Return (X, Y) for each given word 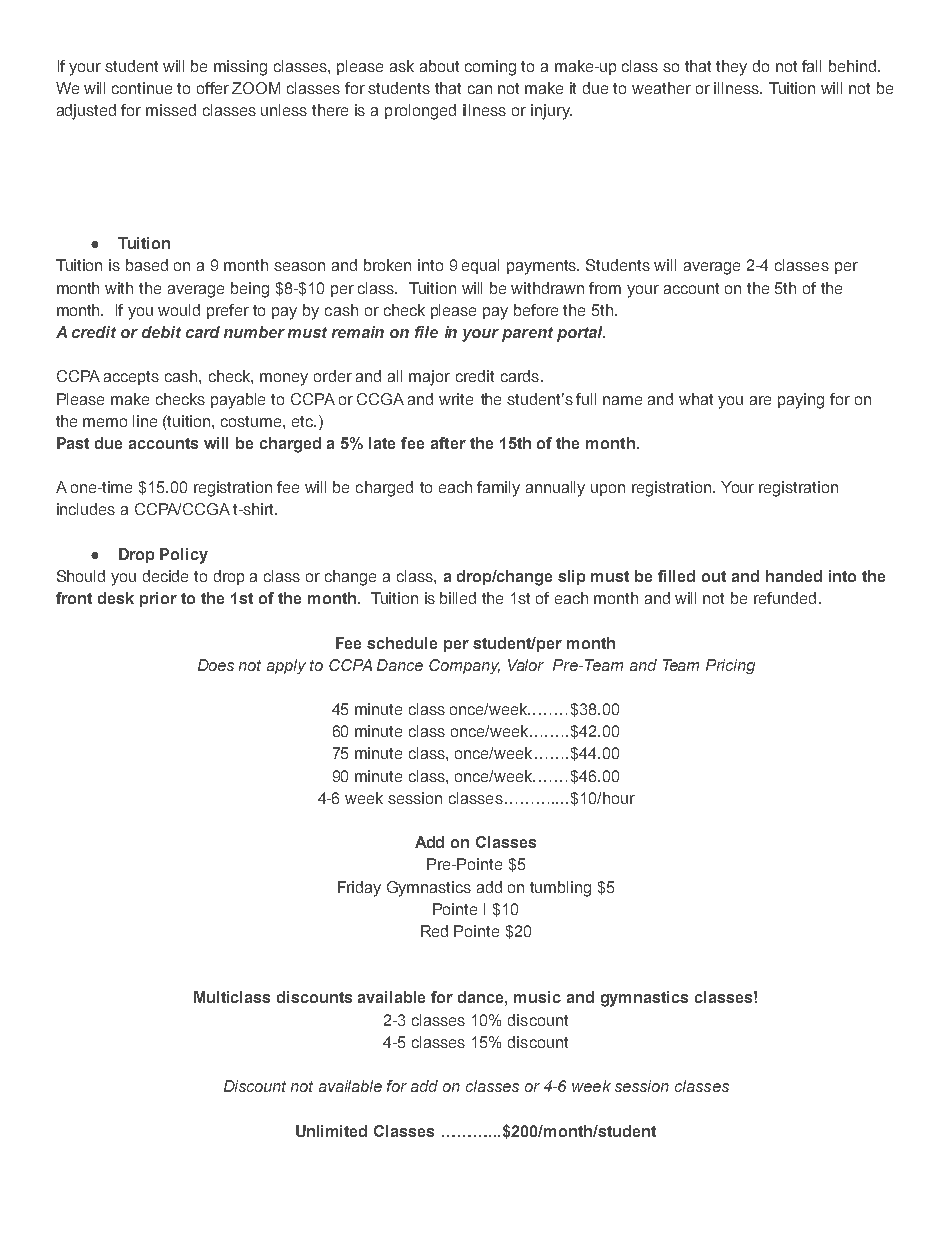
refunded (785, 598)
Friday (359, 889)
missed (171, 110)
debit (161, 332)
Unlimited (331, 1131)
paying (801, 401)
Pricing (730, 666)
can (480, 89)
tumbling (560, 889)
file (426, 332)
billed (458, 598)
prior (158, 599)
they (731, 68)
